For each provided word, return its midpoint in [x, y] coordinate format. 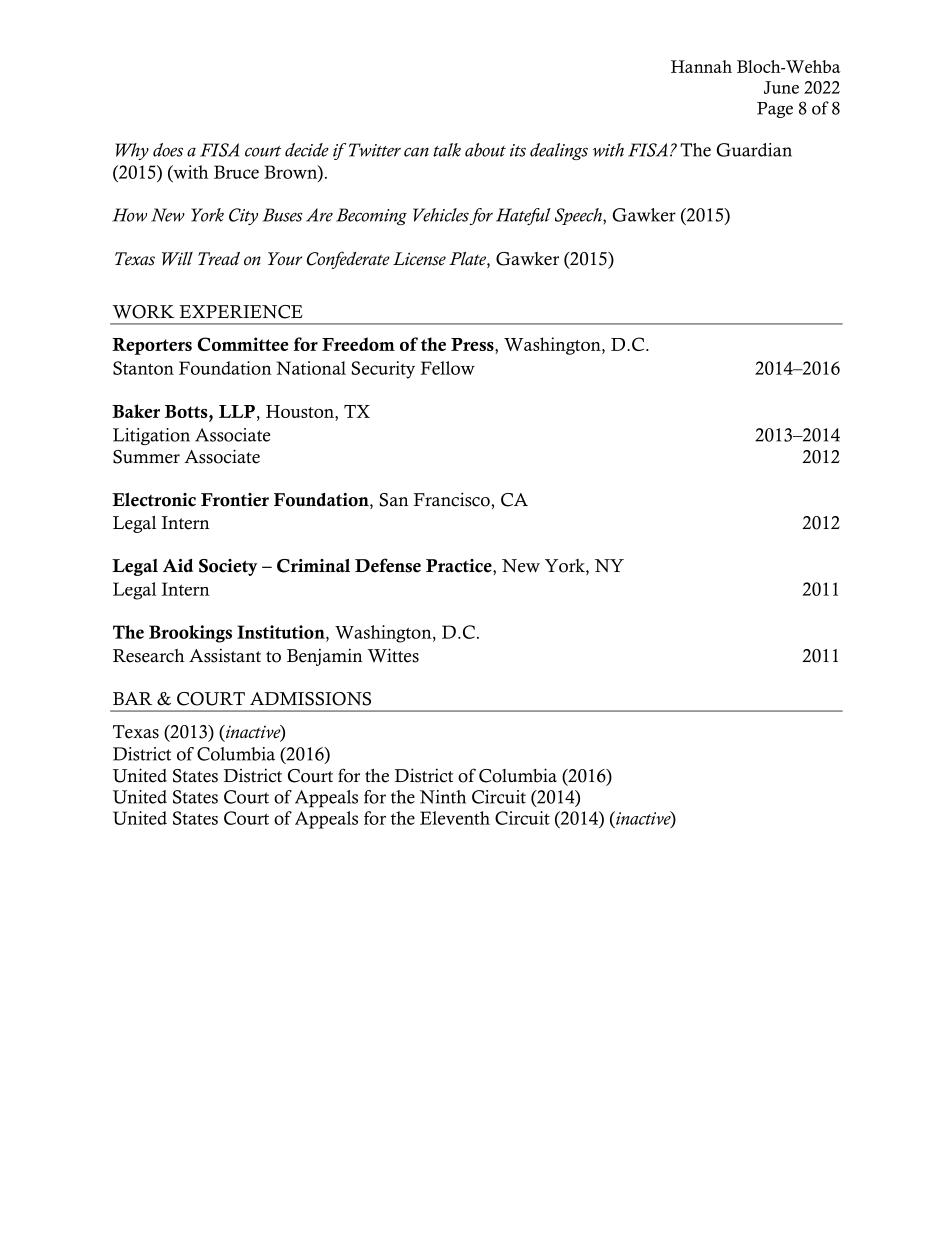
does [168, 150]
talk [447, 150]
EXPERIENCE [241, 312]
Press [473, 346]
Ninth [443, 797]
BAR [132, 698]
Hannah [701, 66]
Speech [579, 216]
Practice [460, 566]
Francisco [452, 499]
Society [228, 567]
